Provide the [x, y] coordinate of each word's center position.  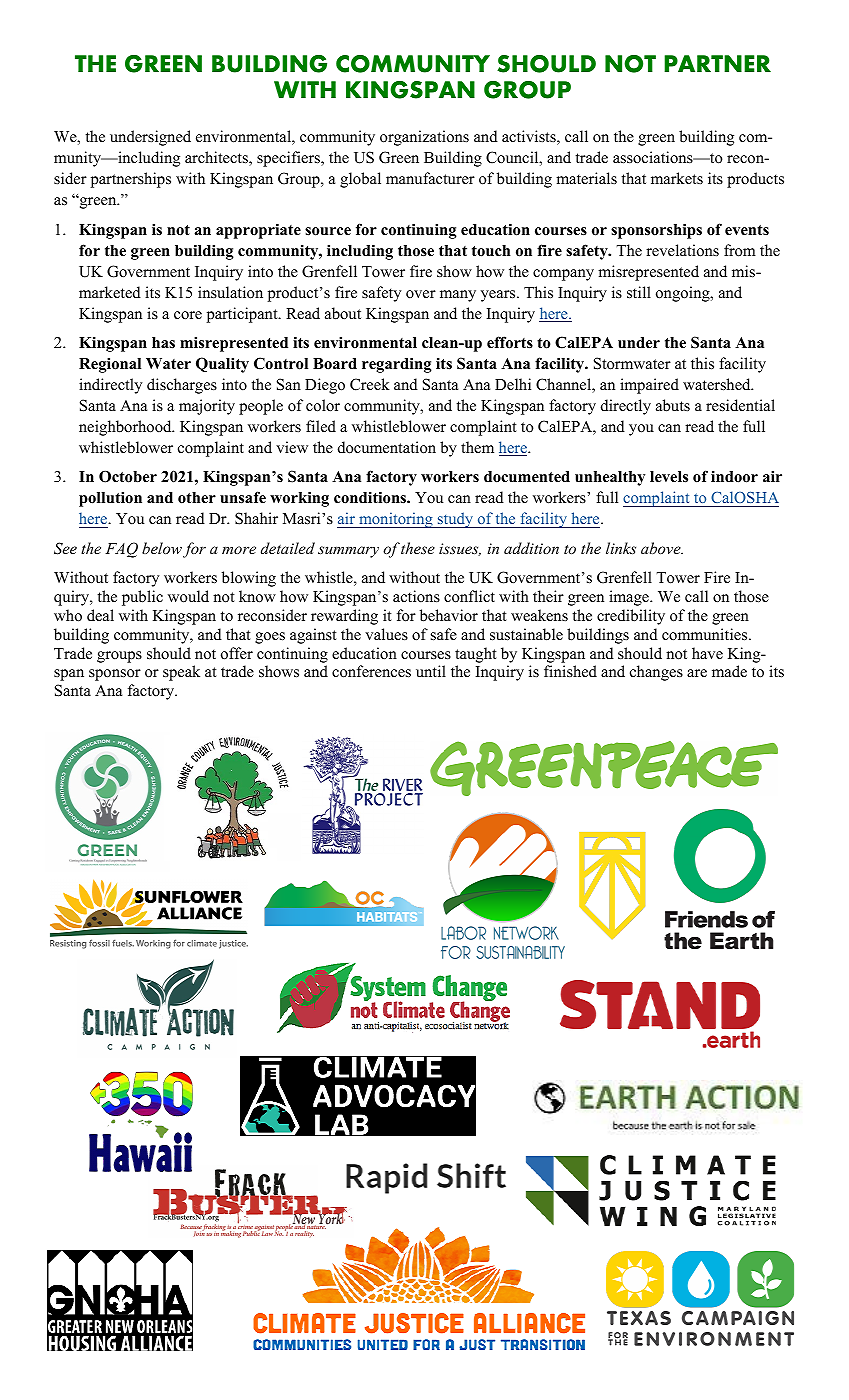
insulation [230, 292]
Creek [370, 384]
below [162, 548]
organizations [424, 138]
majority [207, 407]
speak [181, 673]
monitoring [396, 520]
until [431, 671]
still [639, 292]
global [360, 180]
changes [656, 673]
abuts [673, 405]
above [662, 548]
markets [677, 178]
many [458, 296]
